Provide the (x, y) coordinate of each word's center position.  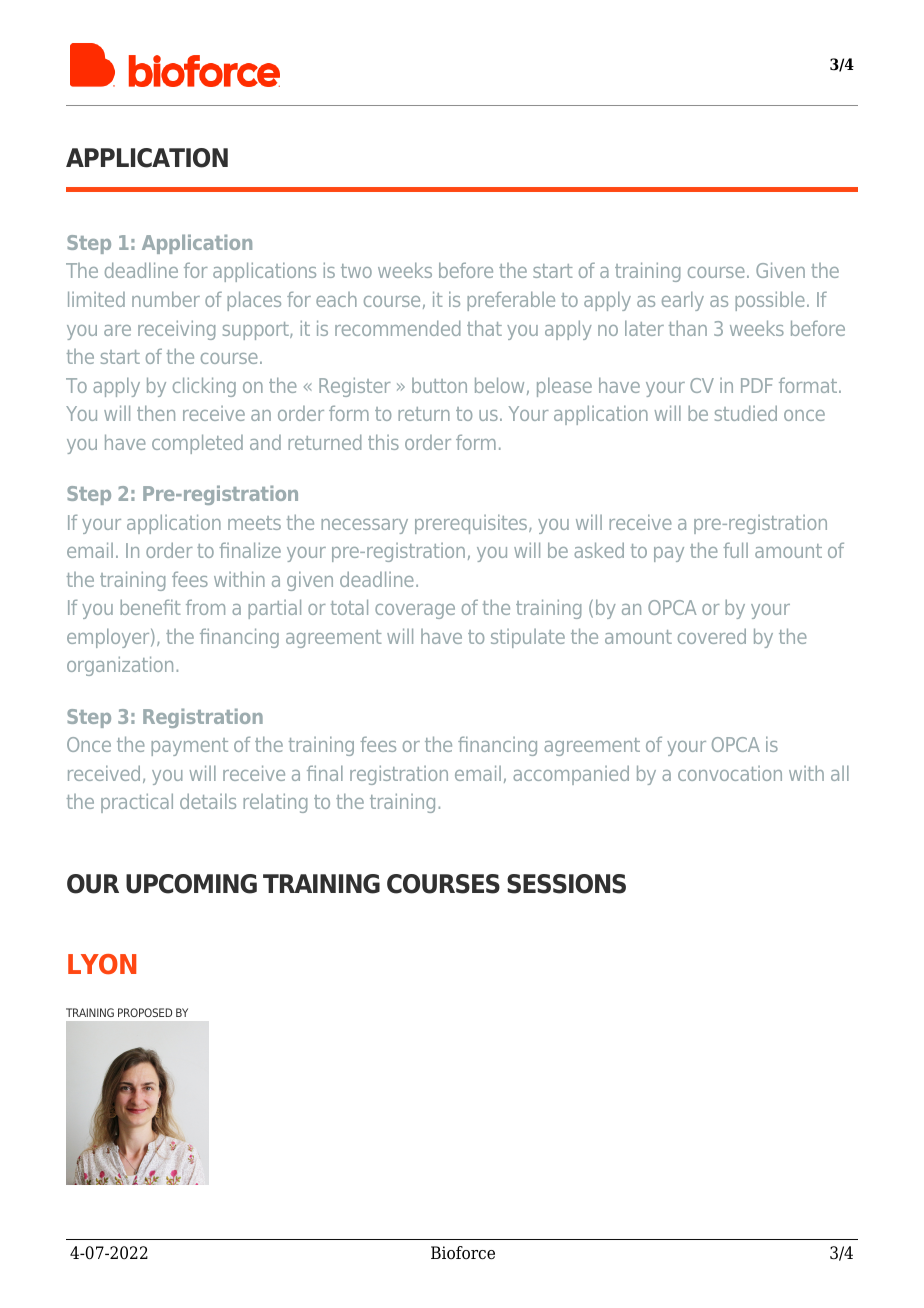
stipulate (528, 638)
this (383, 442)
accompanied (571, 775)
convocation (730, 773)
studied (746, 413)
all (840, 773)
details (208, 801)
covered (712, 636)
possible (770, 301)
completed (197, 444)
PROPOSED (145, 1012)
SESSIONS (566, 884)
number (166, 299)
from (205, 607)
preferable (511, 301)
